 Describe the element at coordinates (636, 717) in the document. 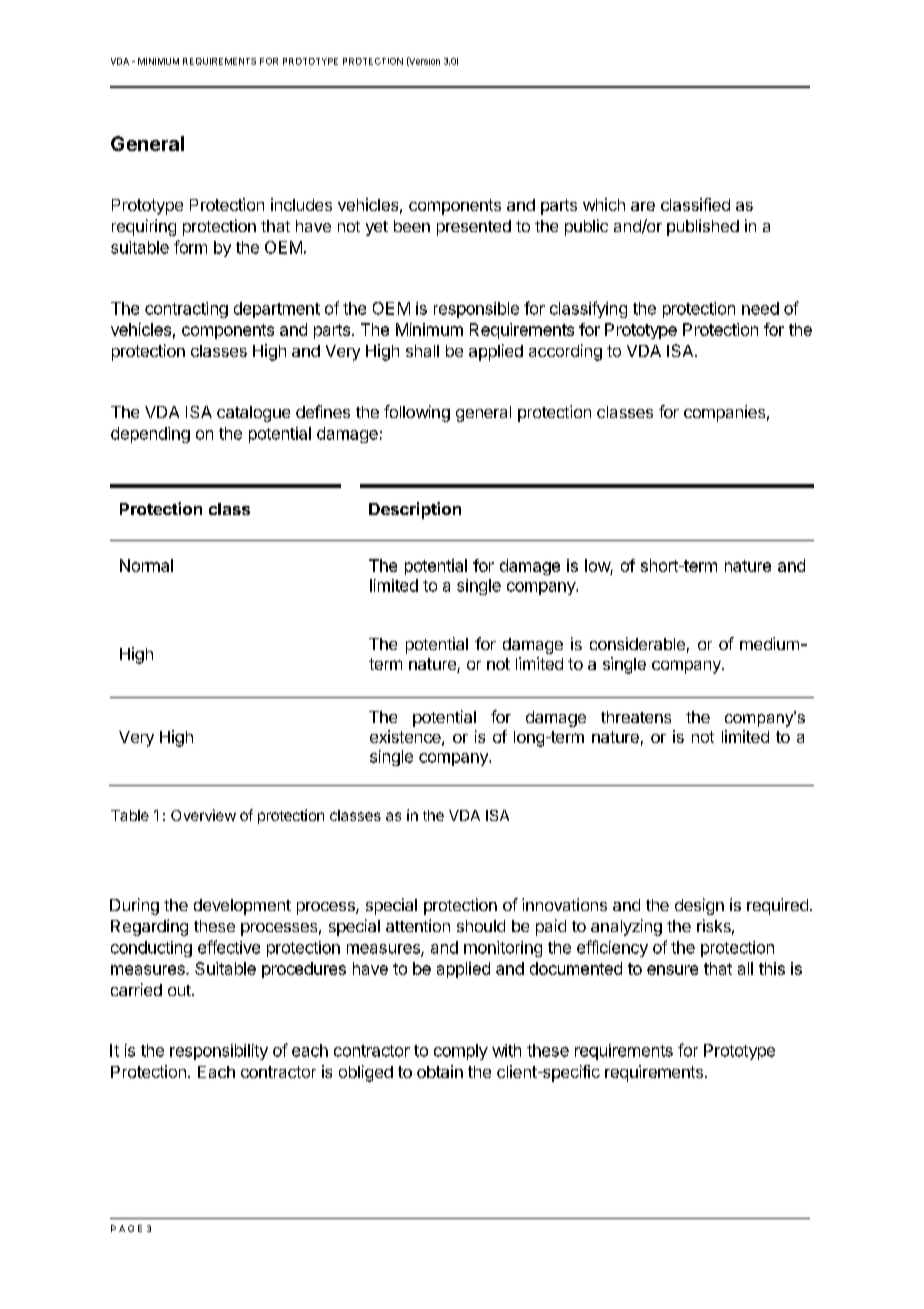

I see `threatens` at that location.
